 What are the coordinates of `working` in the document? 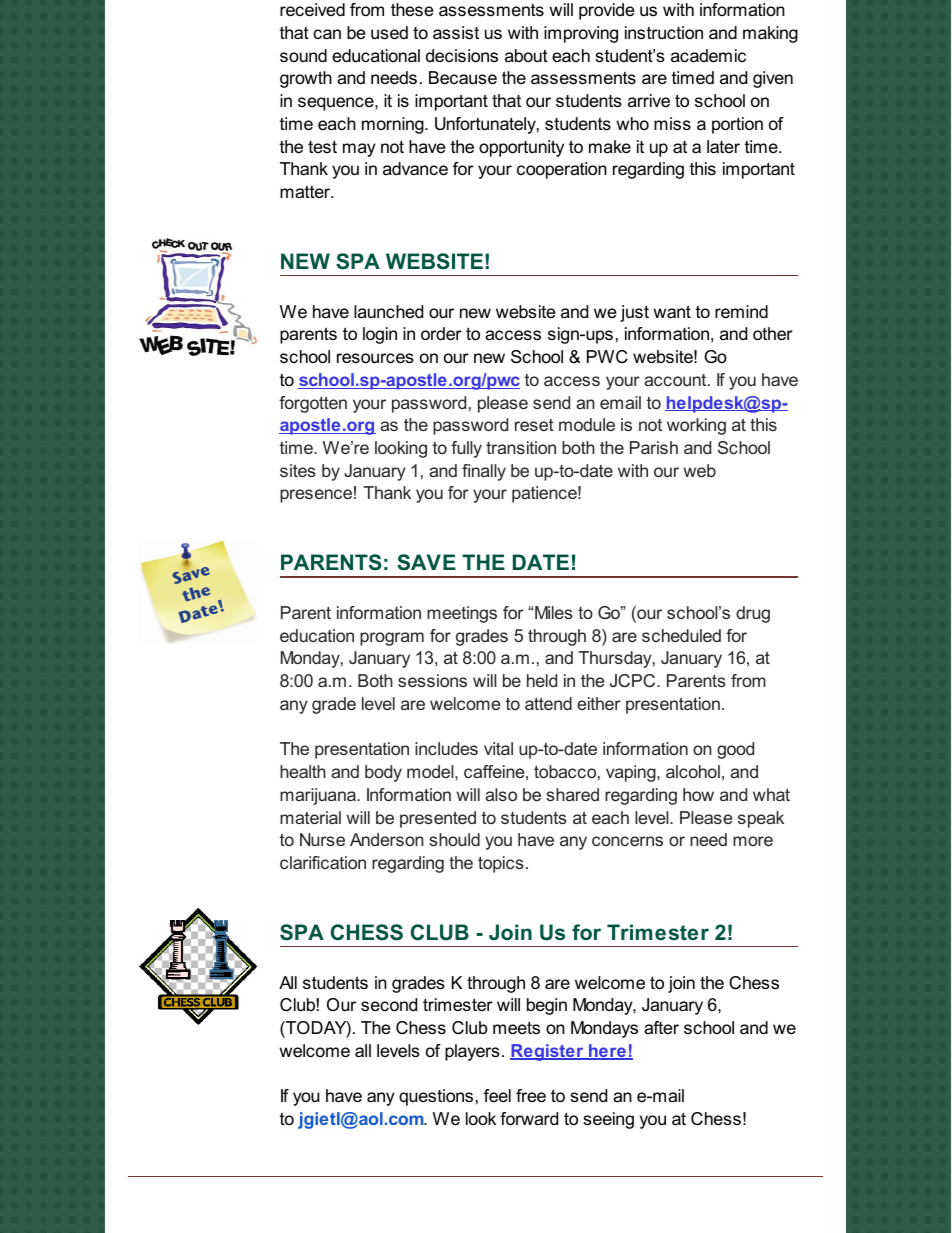 It's located at (696, 426).
